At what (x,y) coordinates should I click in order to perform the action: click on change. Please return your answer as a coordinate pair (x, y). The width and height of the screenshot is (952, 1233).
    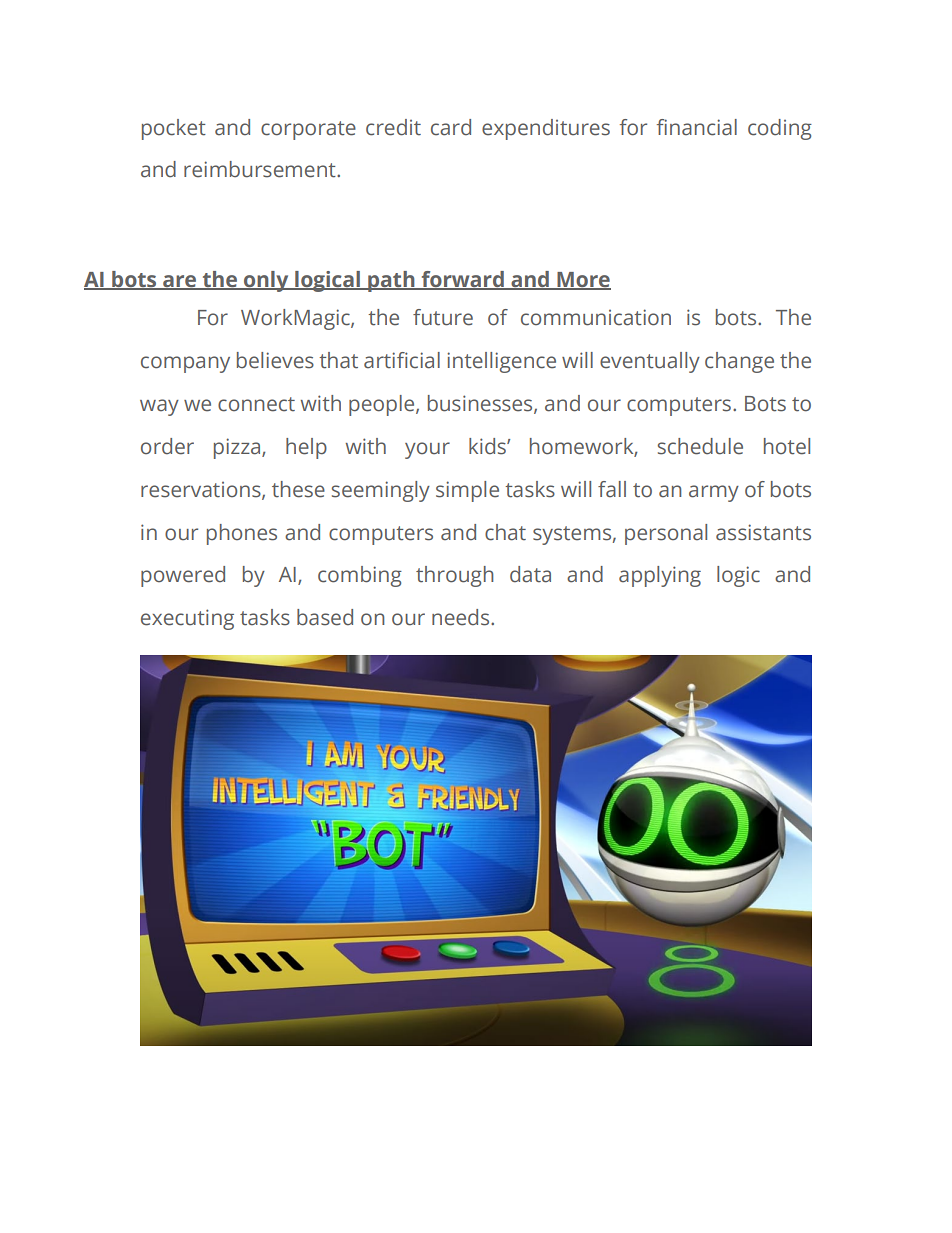
    Looking at the image, I should click on (739, 362).
